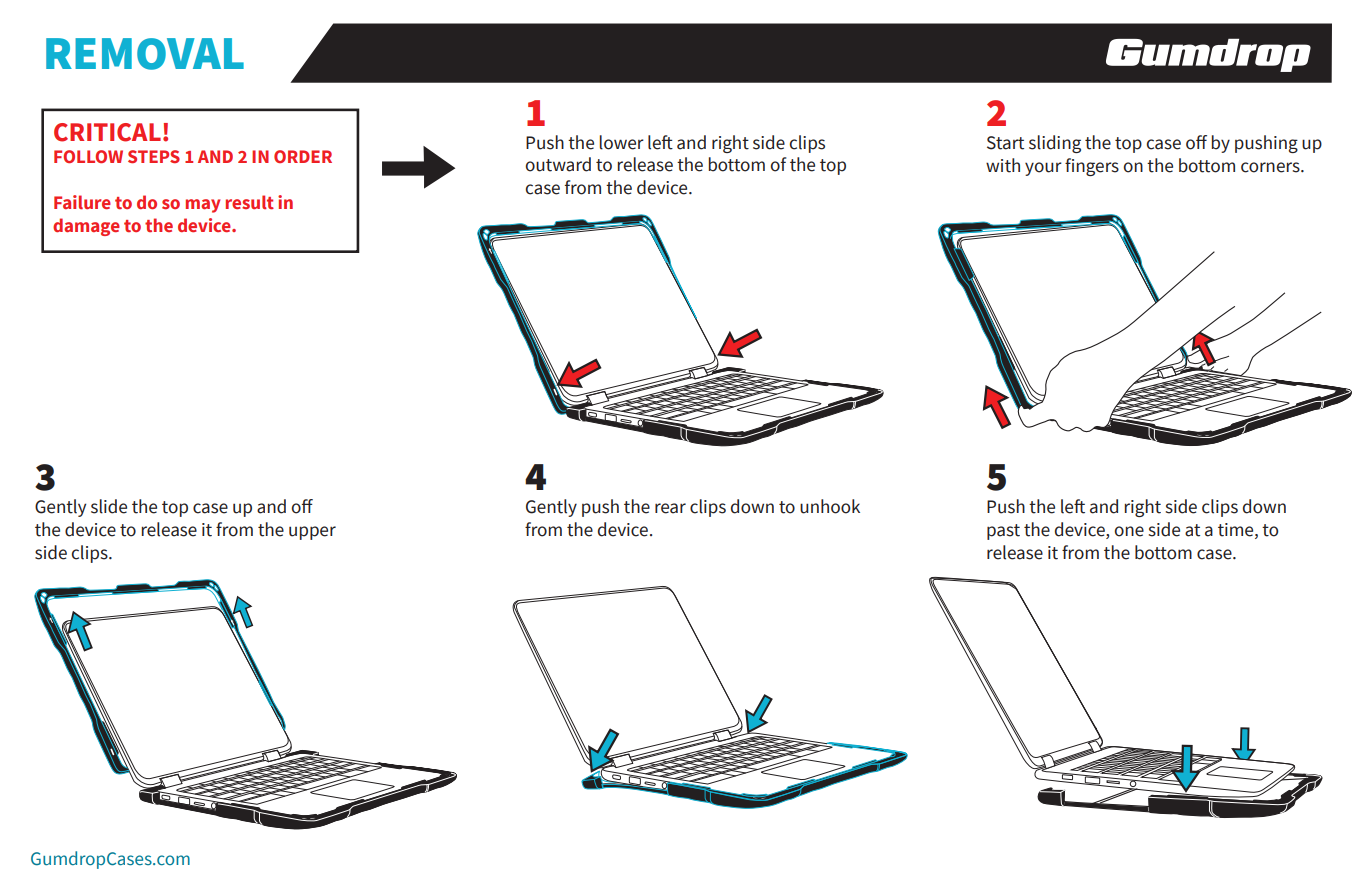  I want to click on lower, so click(622, 142).
